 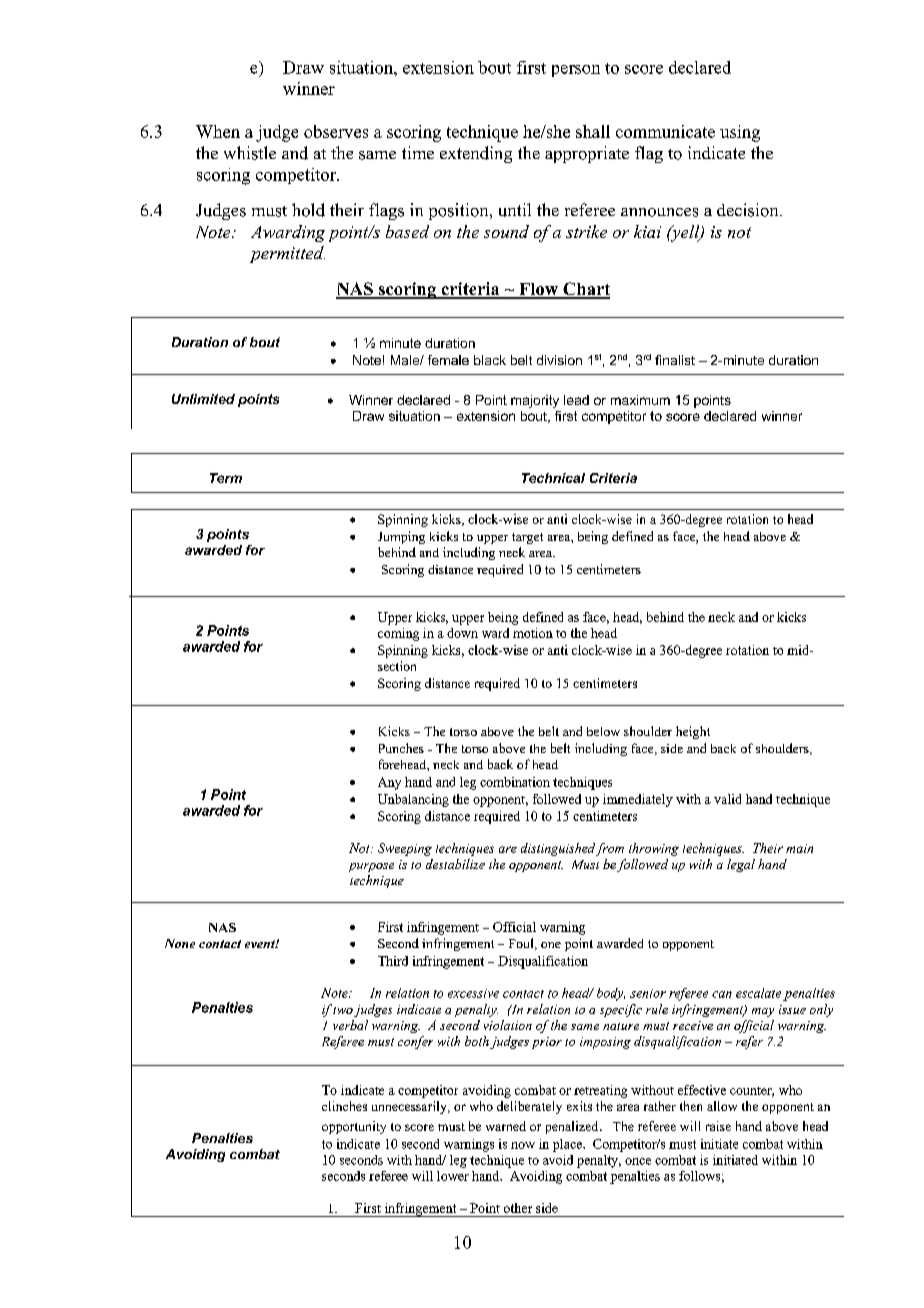 What do you see at coordinates (740, 133) in the screenshot?
I see `using` at bounding box center [740, 133].
